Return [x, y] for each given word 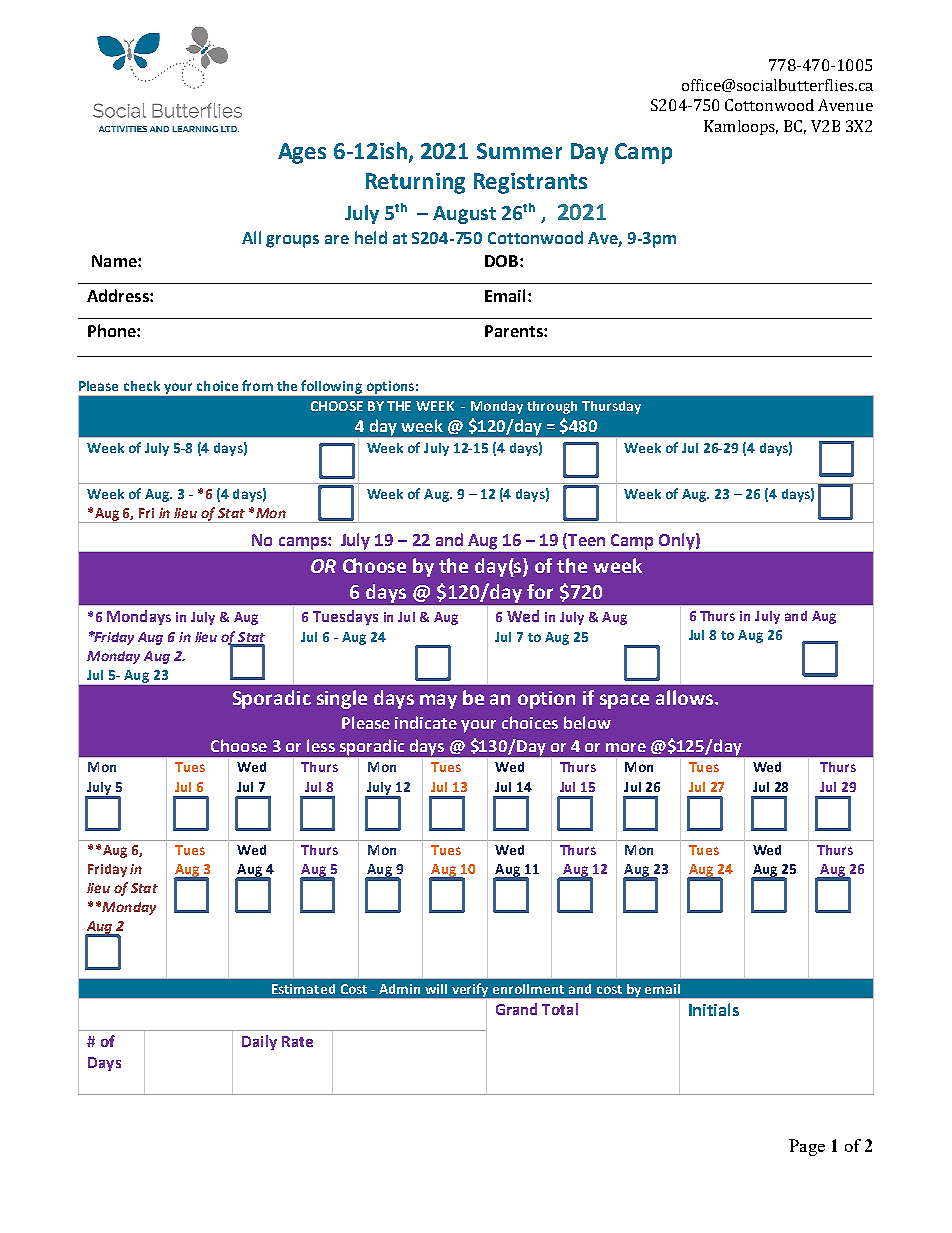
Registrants [530, 183]
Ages [302, 153]
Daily [259, 1042]
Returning [415, 183]
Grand [516, 1009]
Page [807, 1147]
